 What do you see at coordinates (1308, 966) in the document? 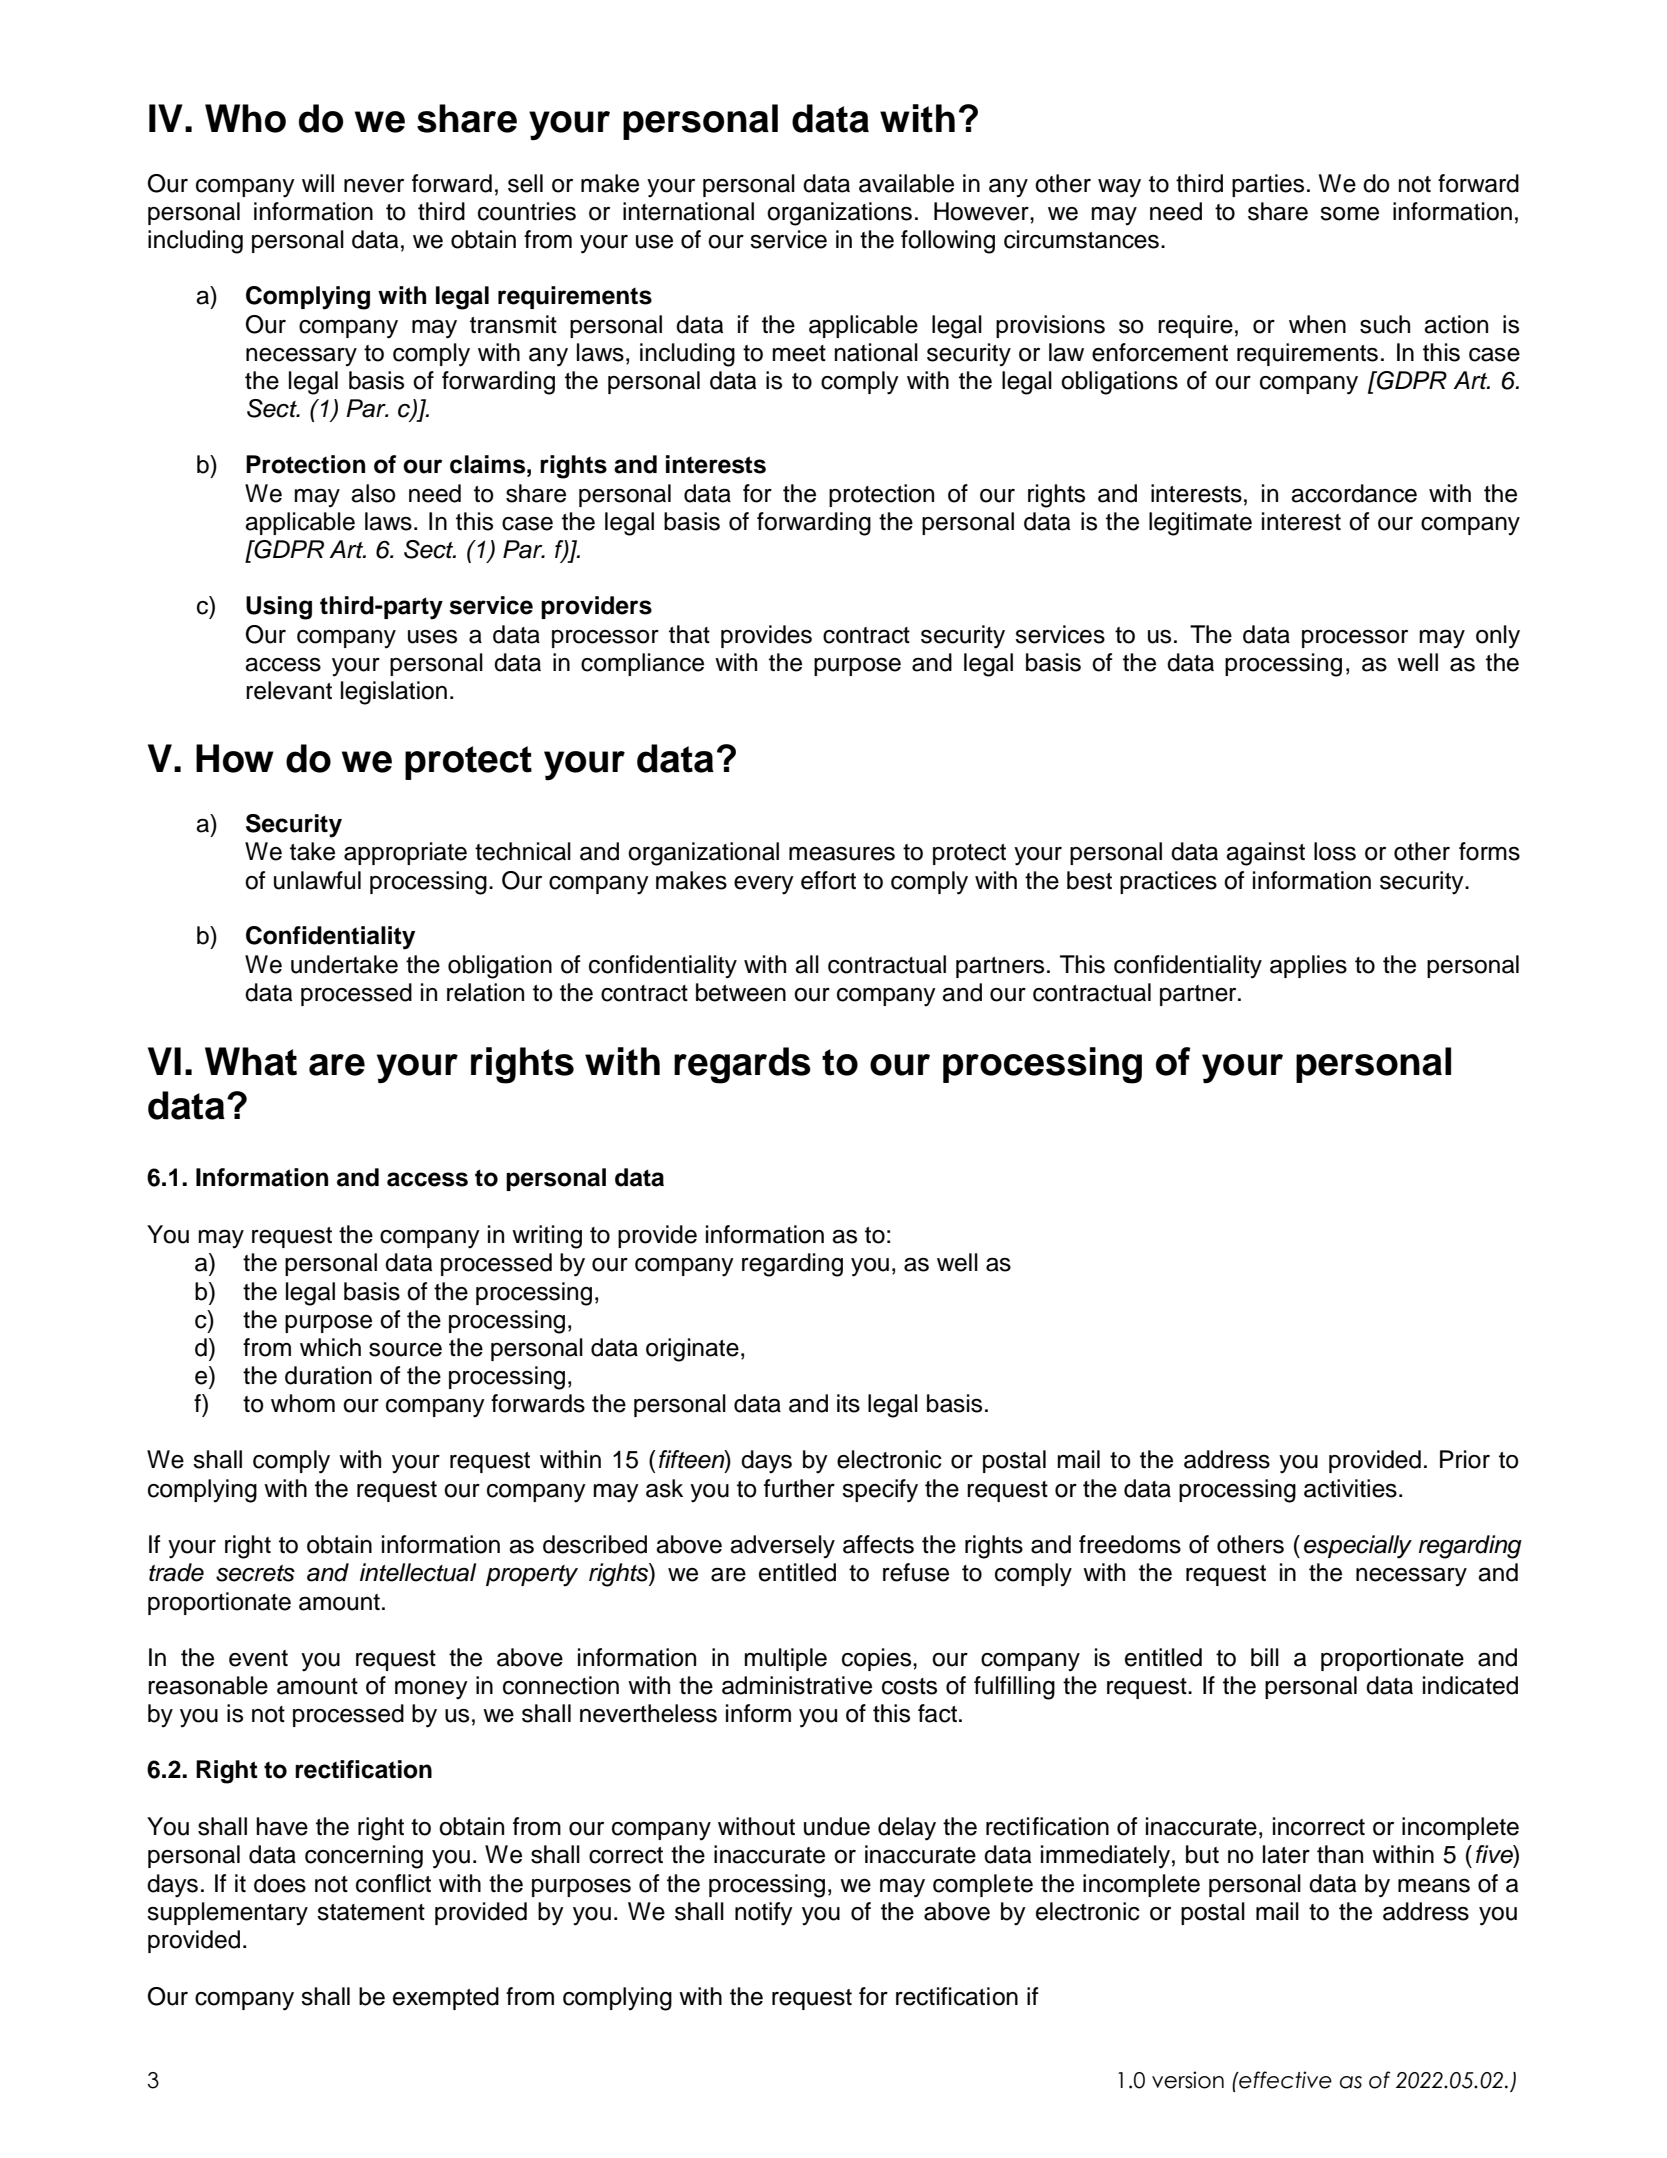
I see `applies` at bounding box center [1308, 966].
